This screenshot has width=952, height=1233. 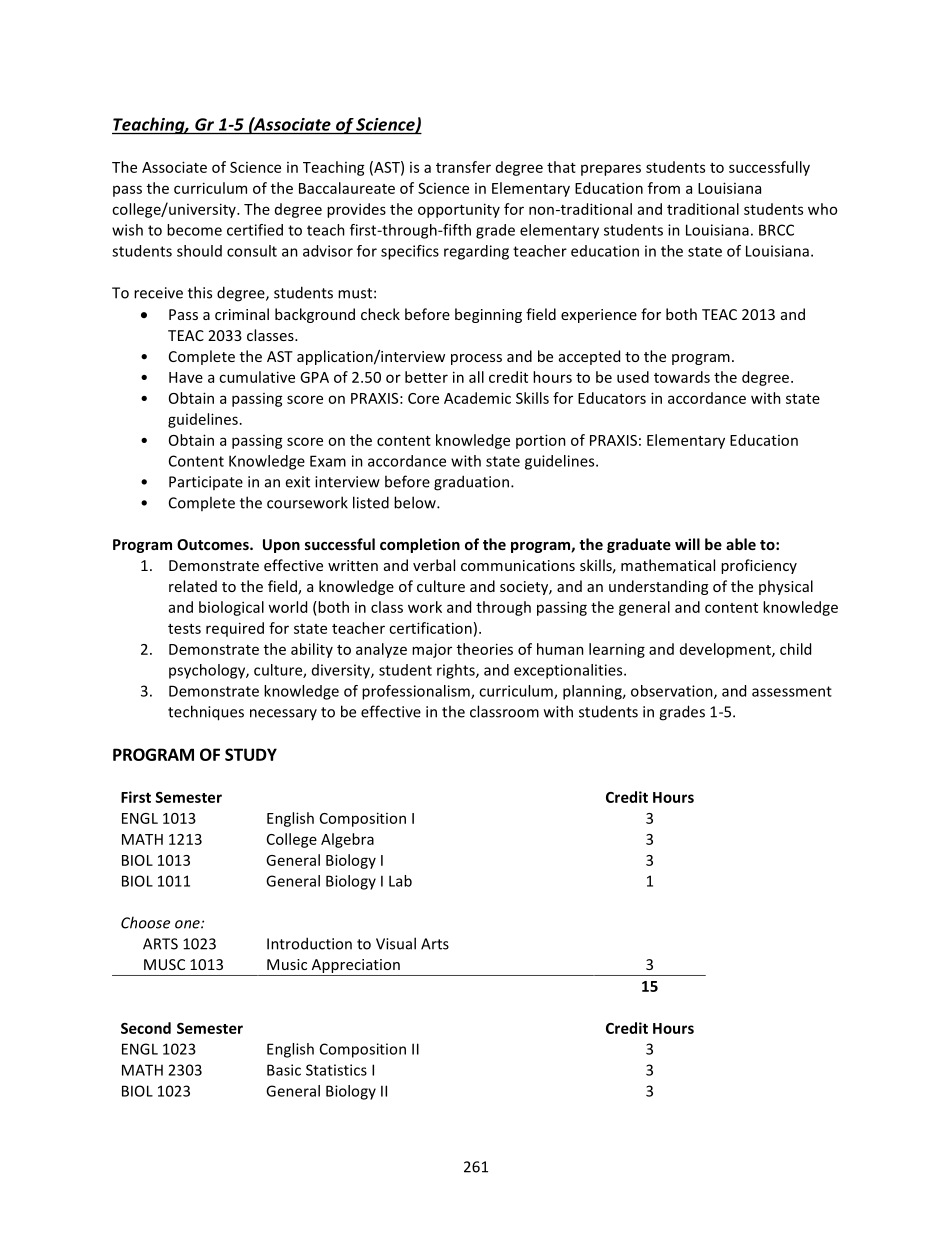 I want to click on Have, so click(x=186, y=377).
